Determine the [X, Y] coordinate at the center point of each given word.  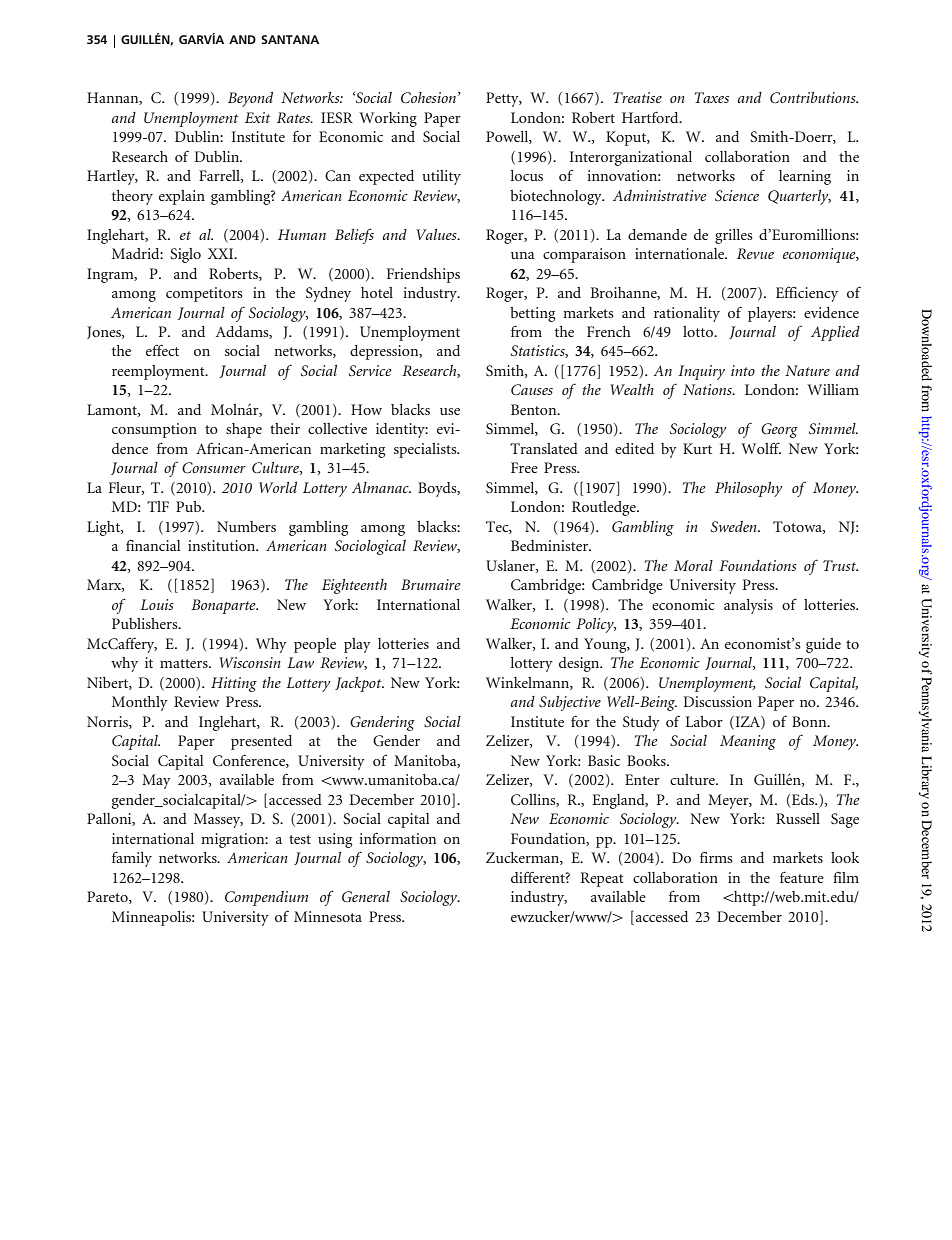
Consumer [214, 468]
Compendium [266, 898]
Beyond [250, 99]
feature [802, 877]
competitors [204, 294]
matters [185, 663]
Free [524, 467]
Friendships [423, 275]
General [366, 896]
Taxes [711, 97]
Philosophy [748, 489]
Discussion [717, 701]
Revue [755, 253]
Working [388, 119]
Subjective [570, 703]
